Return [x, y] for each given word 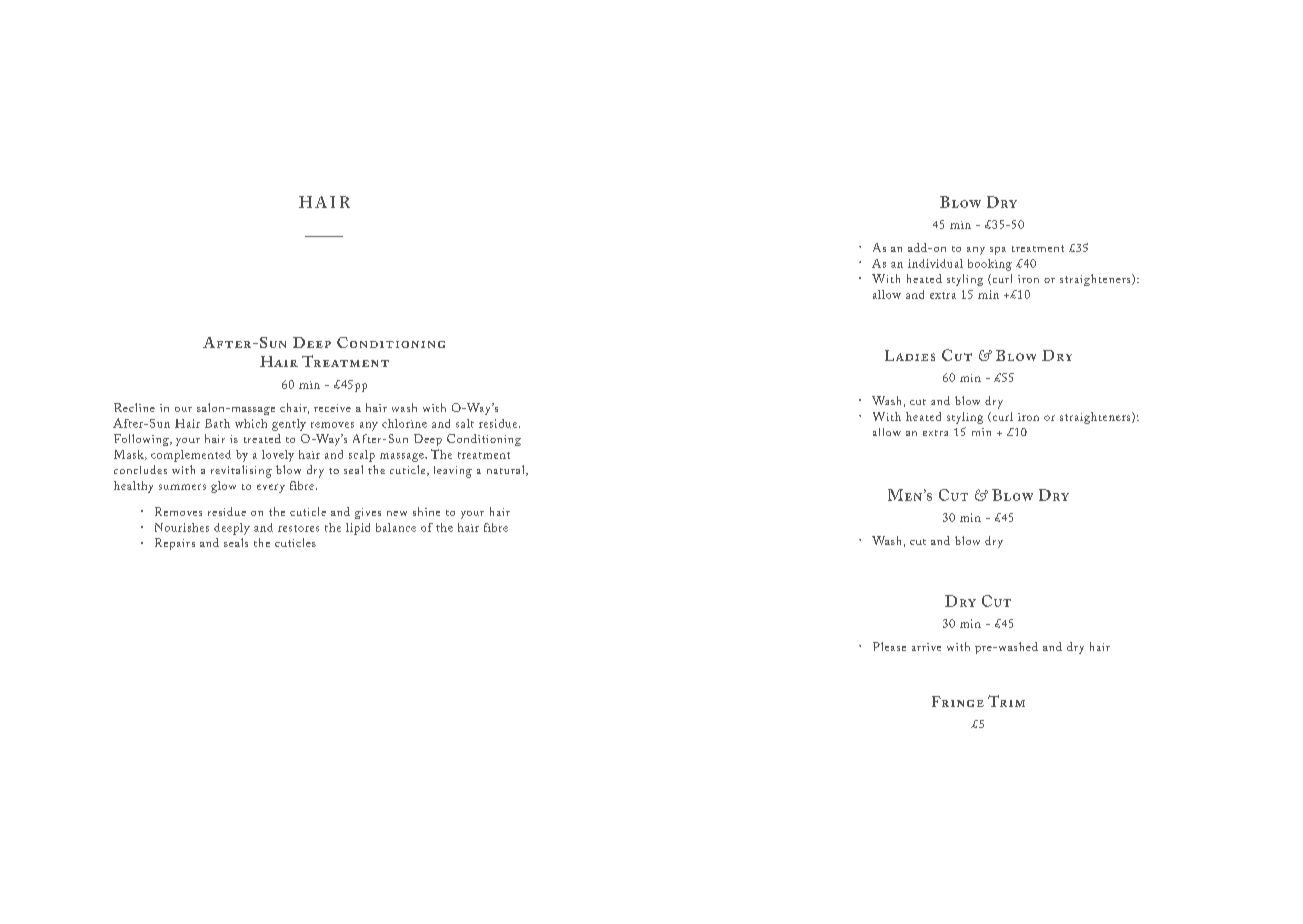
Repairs [175, 544]
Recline [134, 407]
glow [223, 487]
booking [990, 265]
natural [507, 470]
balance [396, 527]
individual [935, 263]
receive [332, 408]
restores [298, 528]
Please [889, 646]
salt [465, 423]
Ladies [910, 355]
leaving [453, 472]
